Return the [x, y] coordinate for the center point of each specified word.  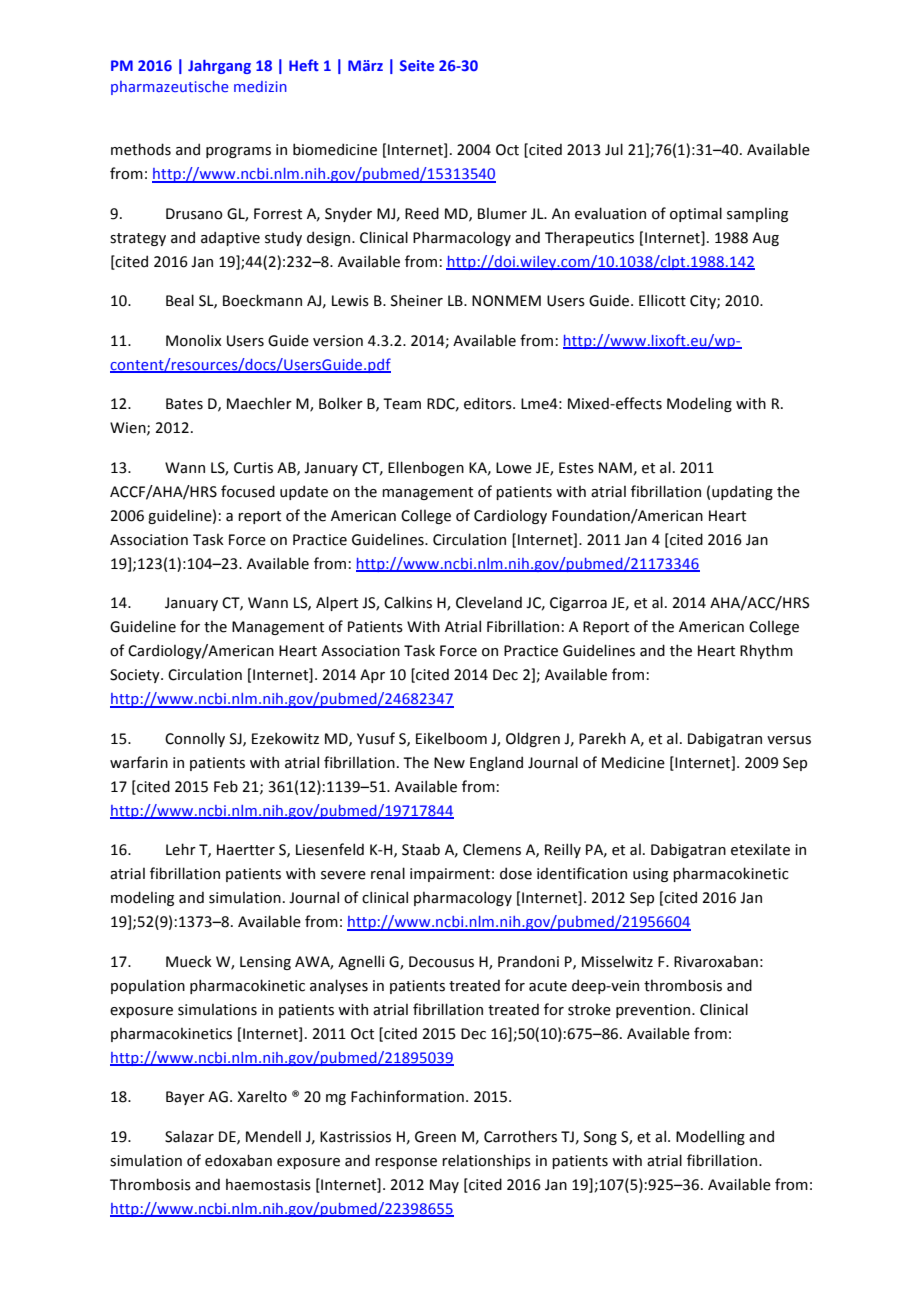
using [650, 875]
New [449, 763]
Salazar [189, 1136]
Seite [417, 65]
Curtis [253, 468]
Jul [614, 149]
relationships [486, 1161]
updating [742, 492]
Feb [226, 786]
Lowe [514, 468]
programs [238, 152]
